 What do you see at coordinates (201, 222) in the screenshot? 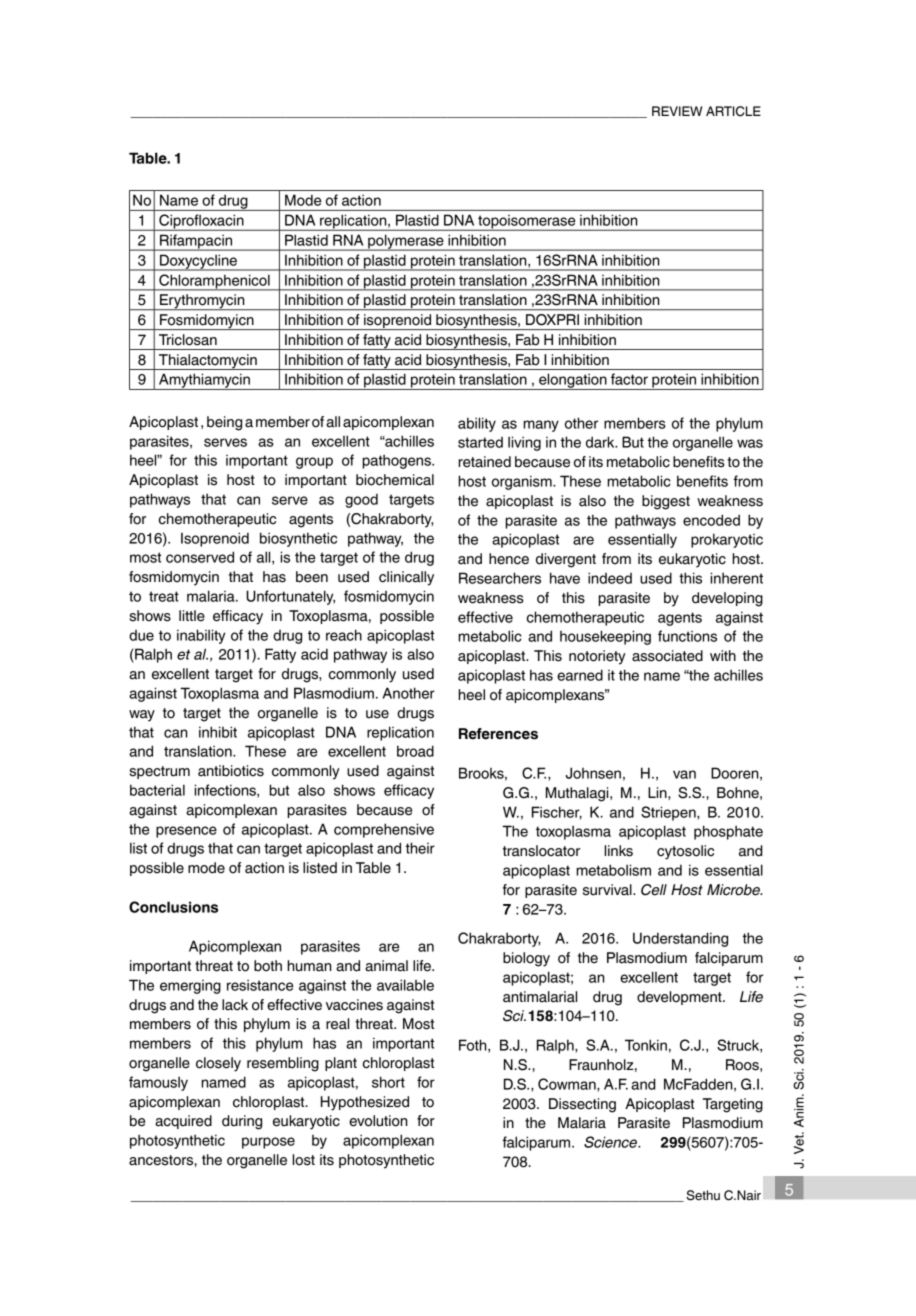
I see `Ciprofloxacin` at bounding box center [201, 222].
